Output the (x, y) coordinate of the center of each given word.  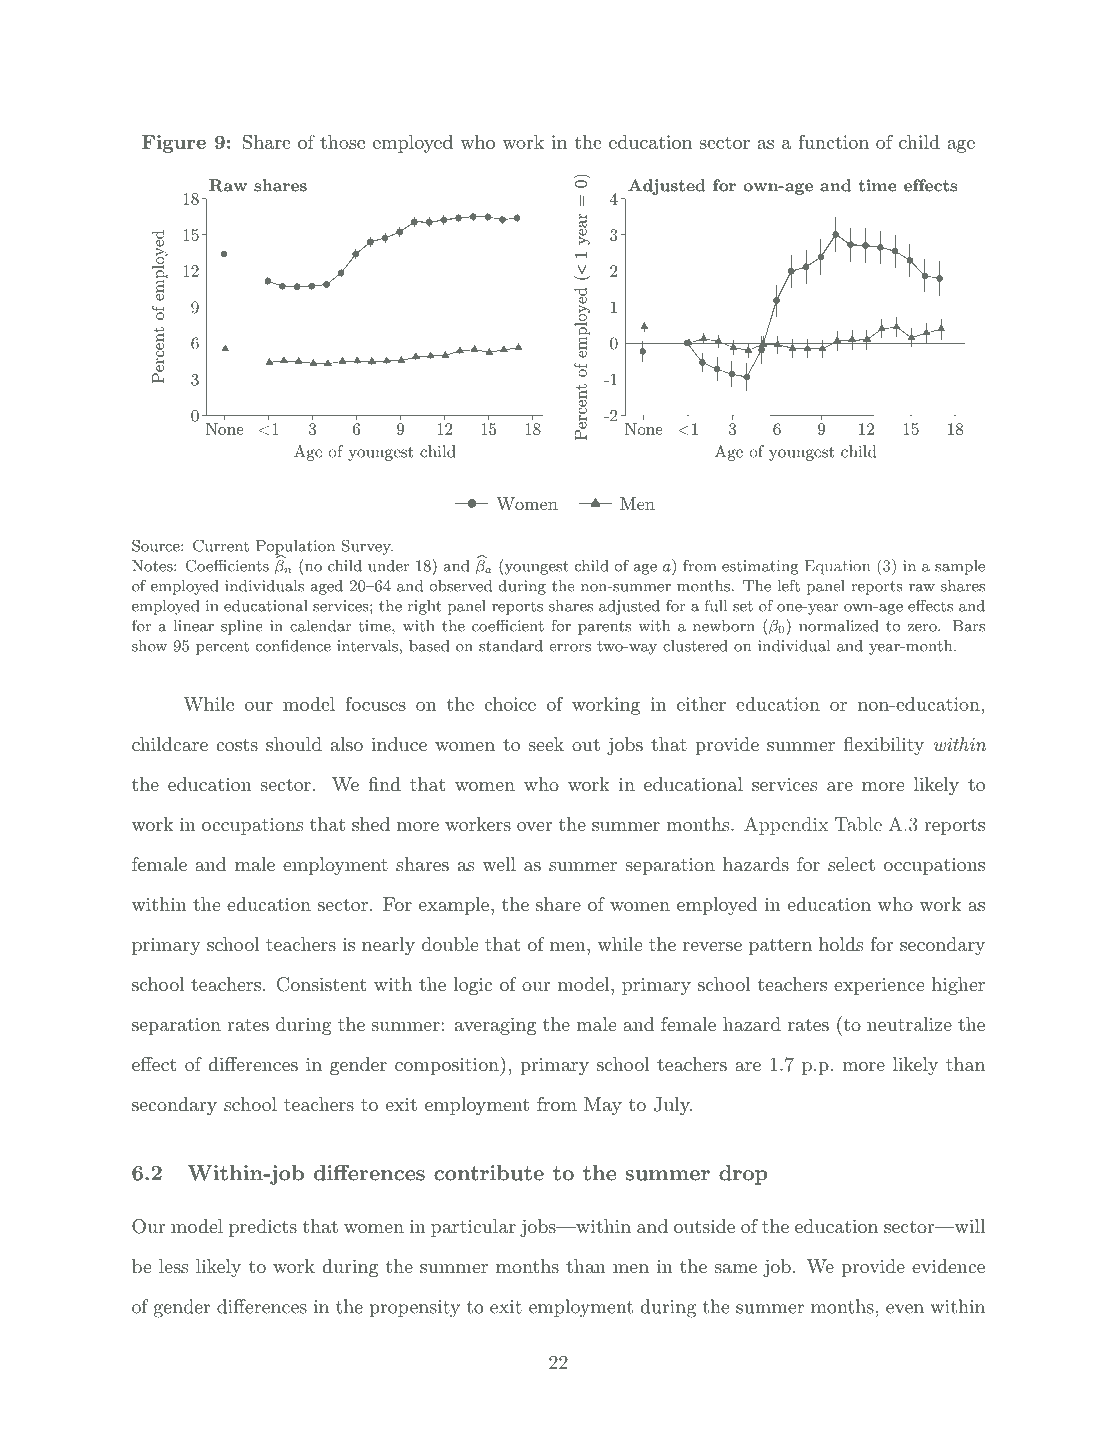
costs (237, 745)
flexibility (884, 746)
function (833, 141)
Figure (174, 144)
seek (546, 744)
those (342, 142)
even (905, 1309)
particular (473, 1228)
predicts (263, 1228)
